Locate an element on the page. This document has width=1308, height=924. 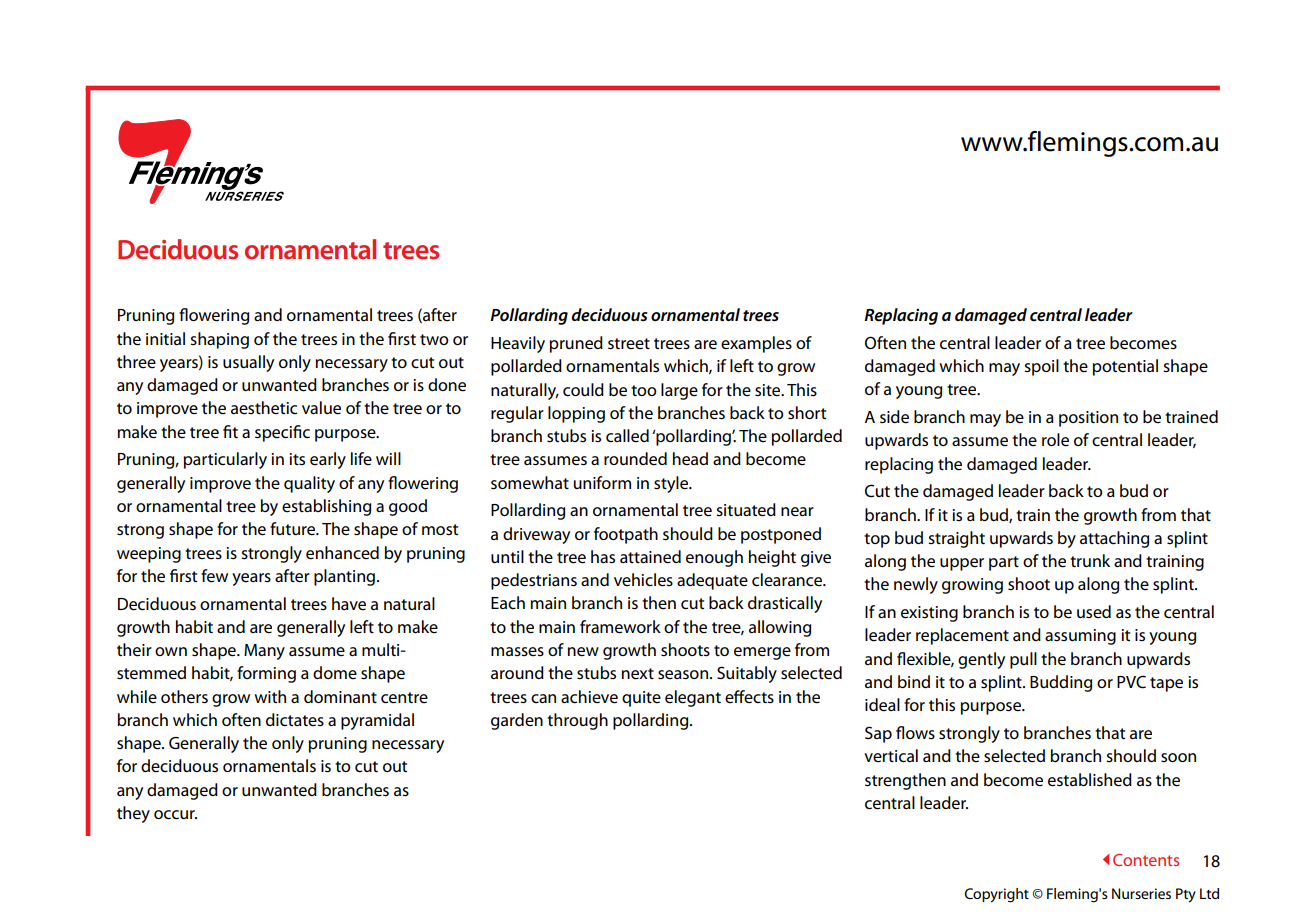
Copyright is located at coordinates (997, 895).
